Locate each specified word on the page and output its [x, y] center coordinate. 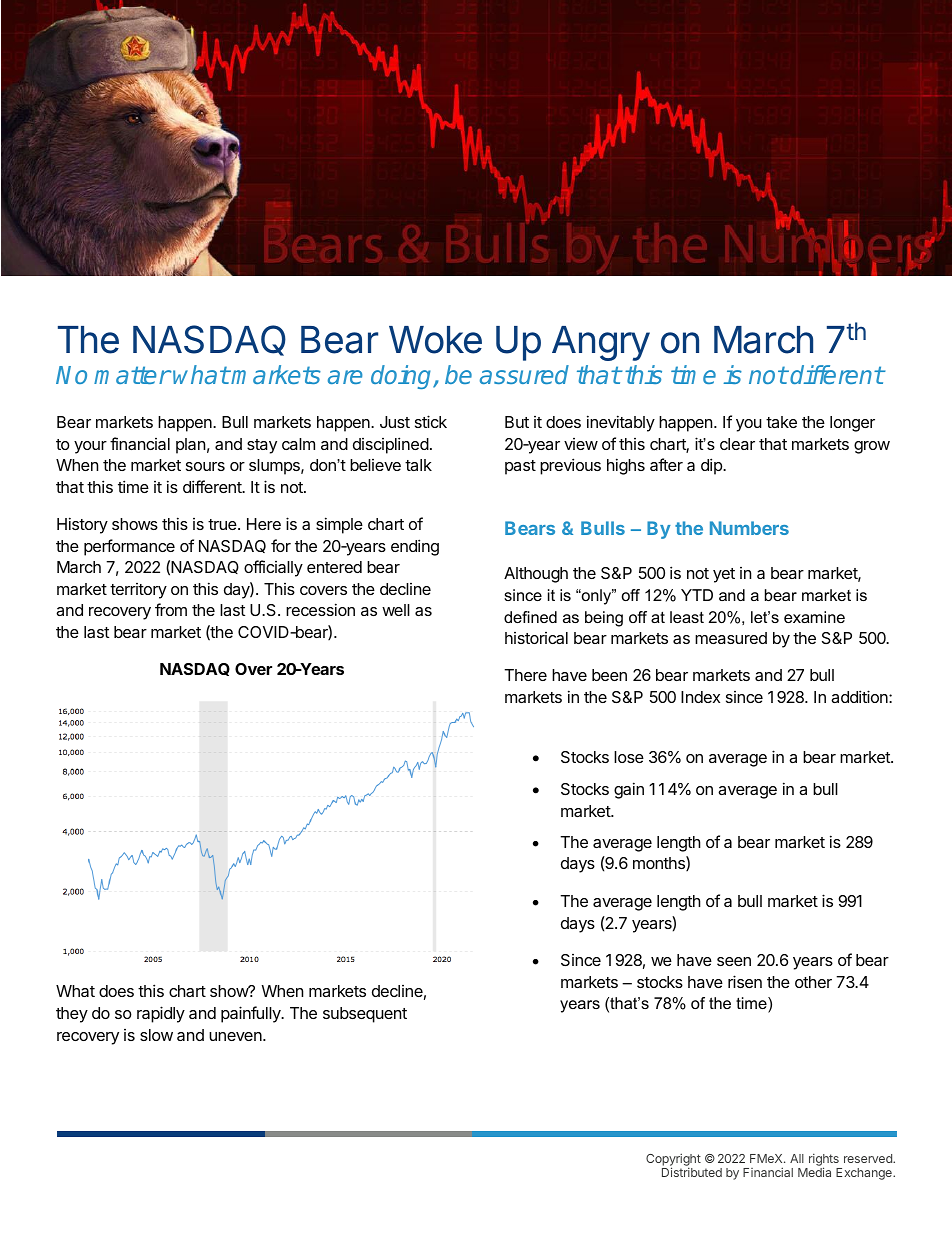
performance [129, 547]
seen [734, 961]
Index [700, 697]
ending [415, 547]
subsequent [365, 1015]
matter [132, 375]
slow [156, 1035]
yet [724, 575]
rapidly [161, 1014]
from [171, 609]
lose [629, 757]
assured [524, 374]
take [781, 422]
